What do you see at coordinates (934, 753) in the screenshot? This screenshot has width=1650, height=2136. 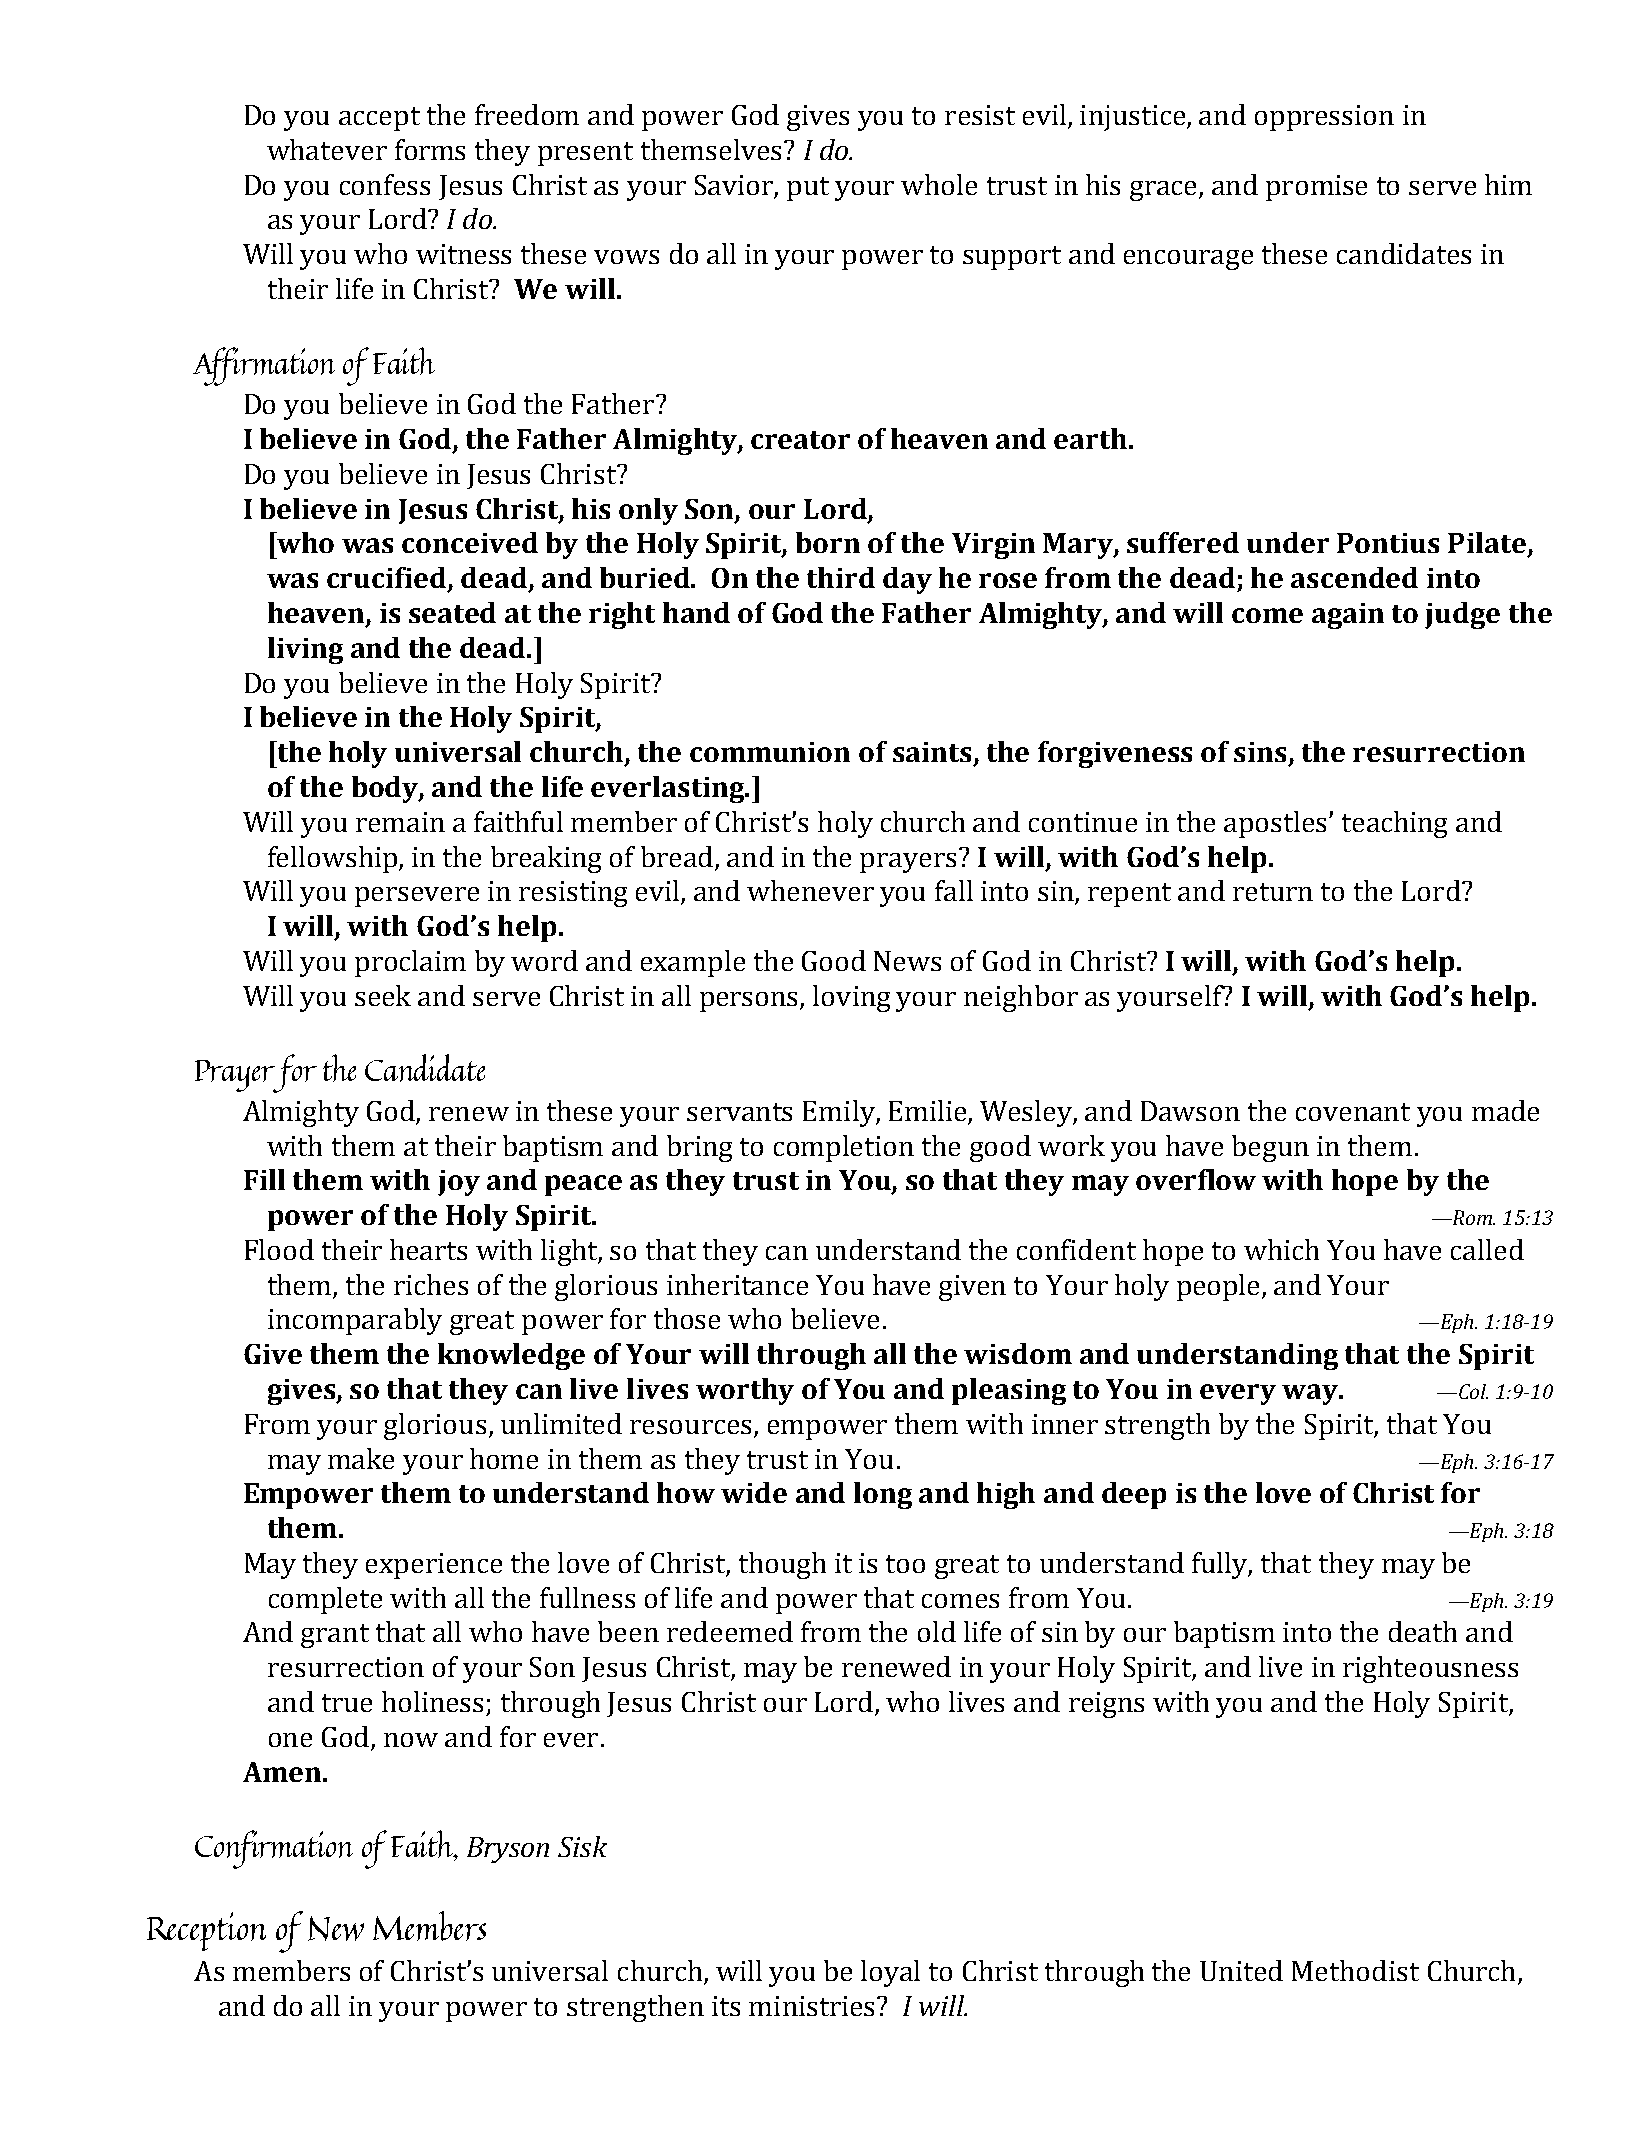 I see `saints` at bounding box center [934, 753].
